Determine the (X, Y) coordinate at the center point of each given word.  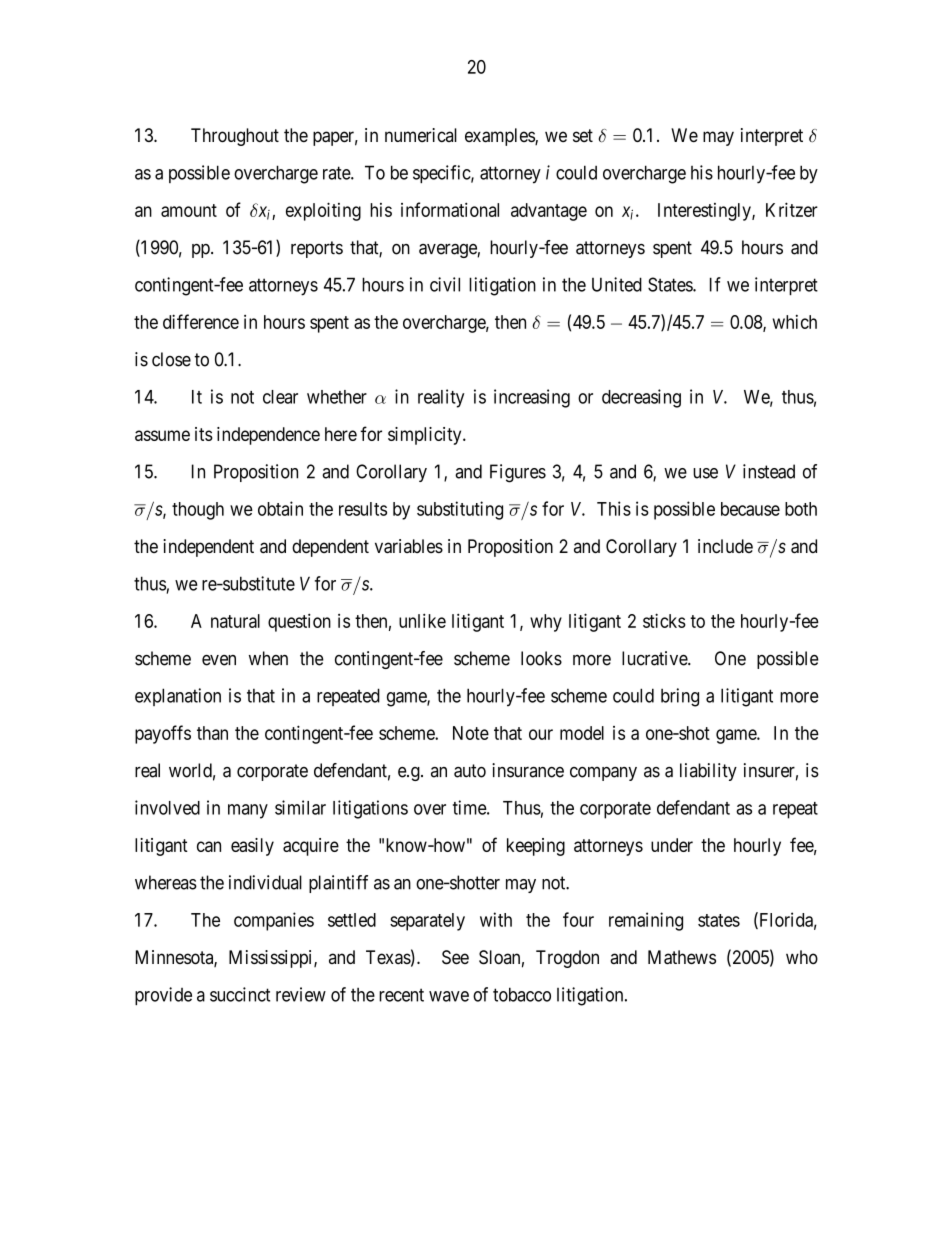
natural (235, 621)
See (455, 957)
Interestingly (705, 212)
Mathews (682, 957)
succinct (240, 994)
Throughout (235, 137)
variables (409, 546)
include (725, 546)
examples (500, 137)
